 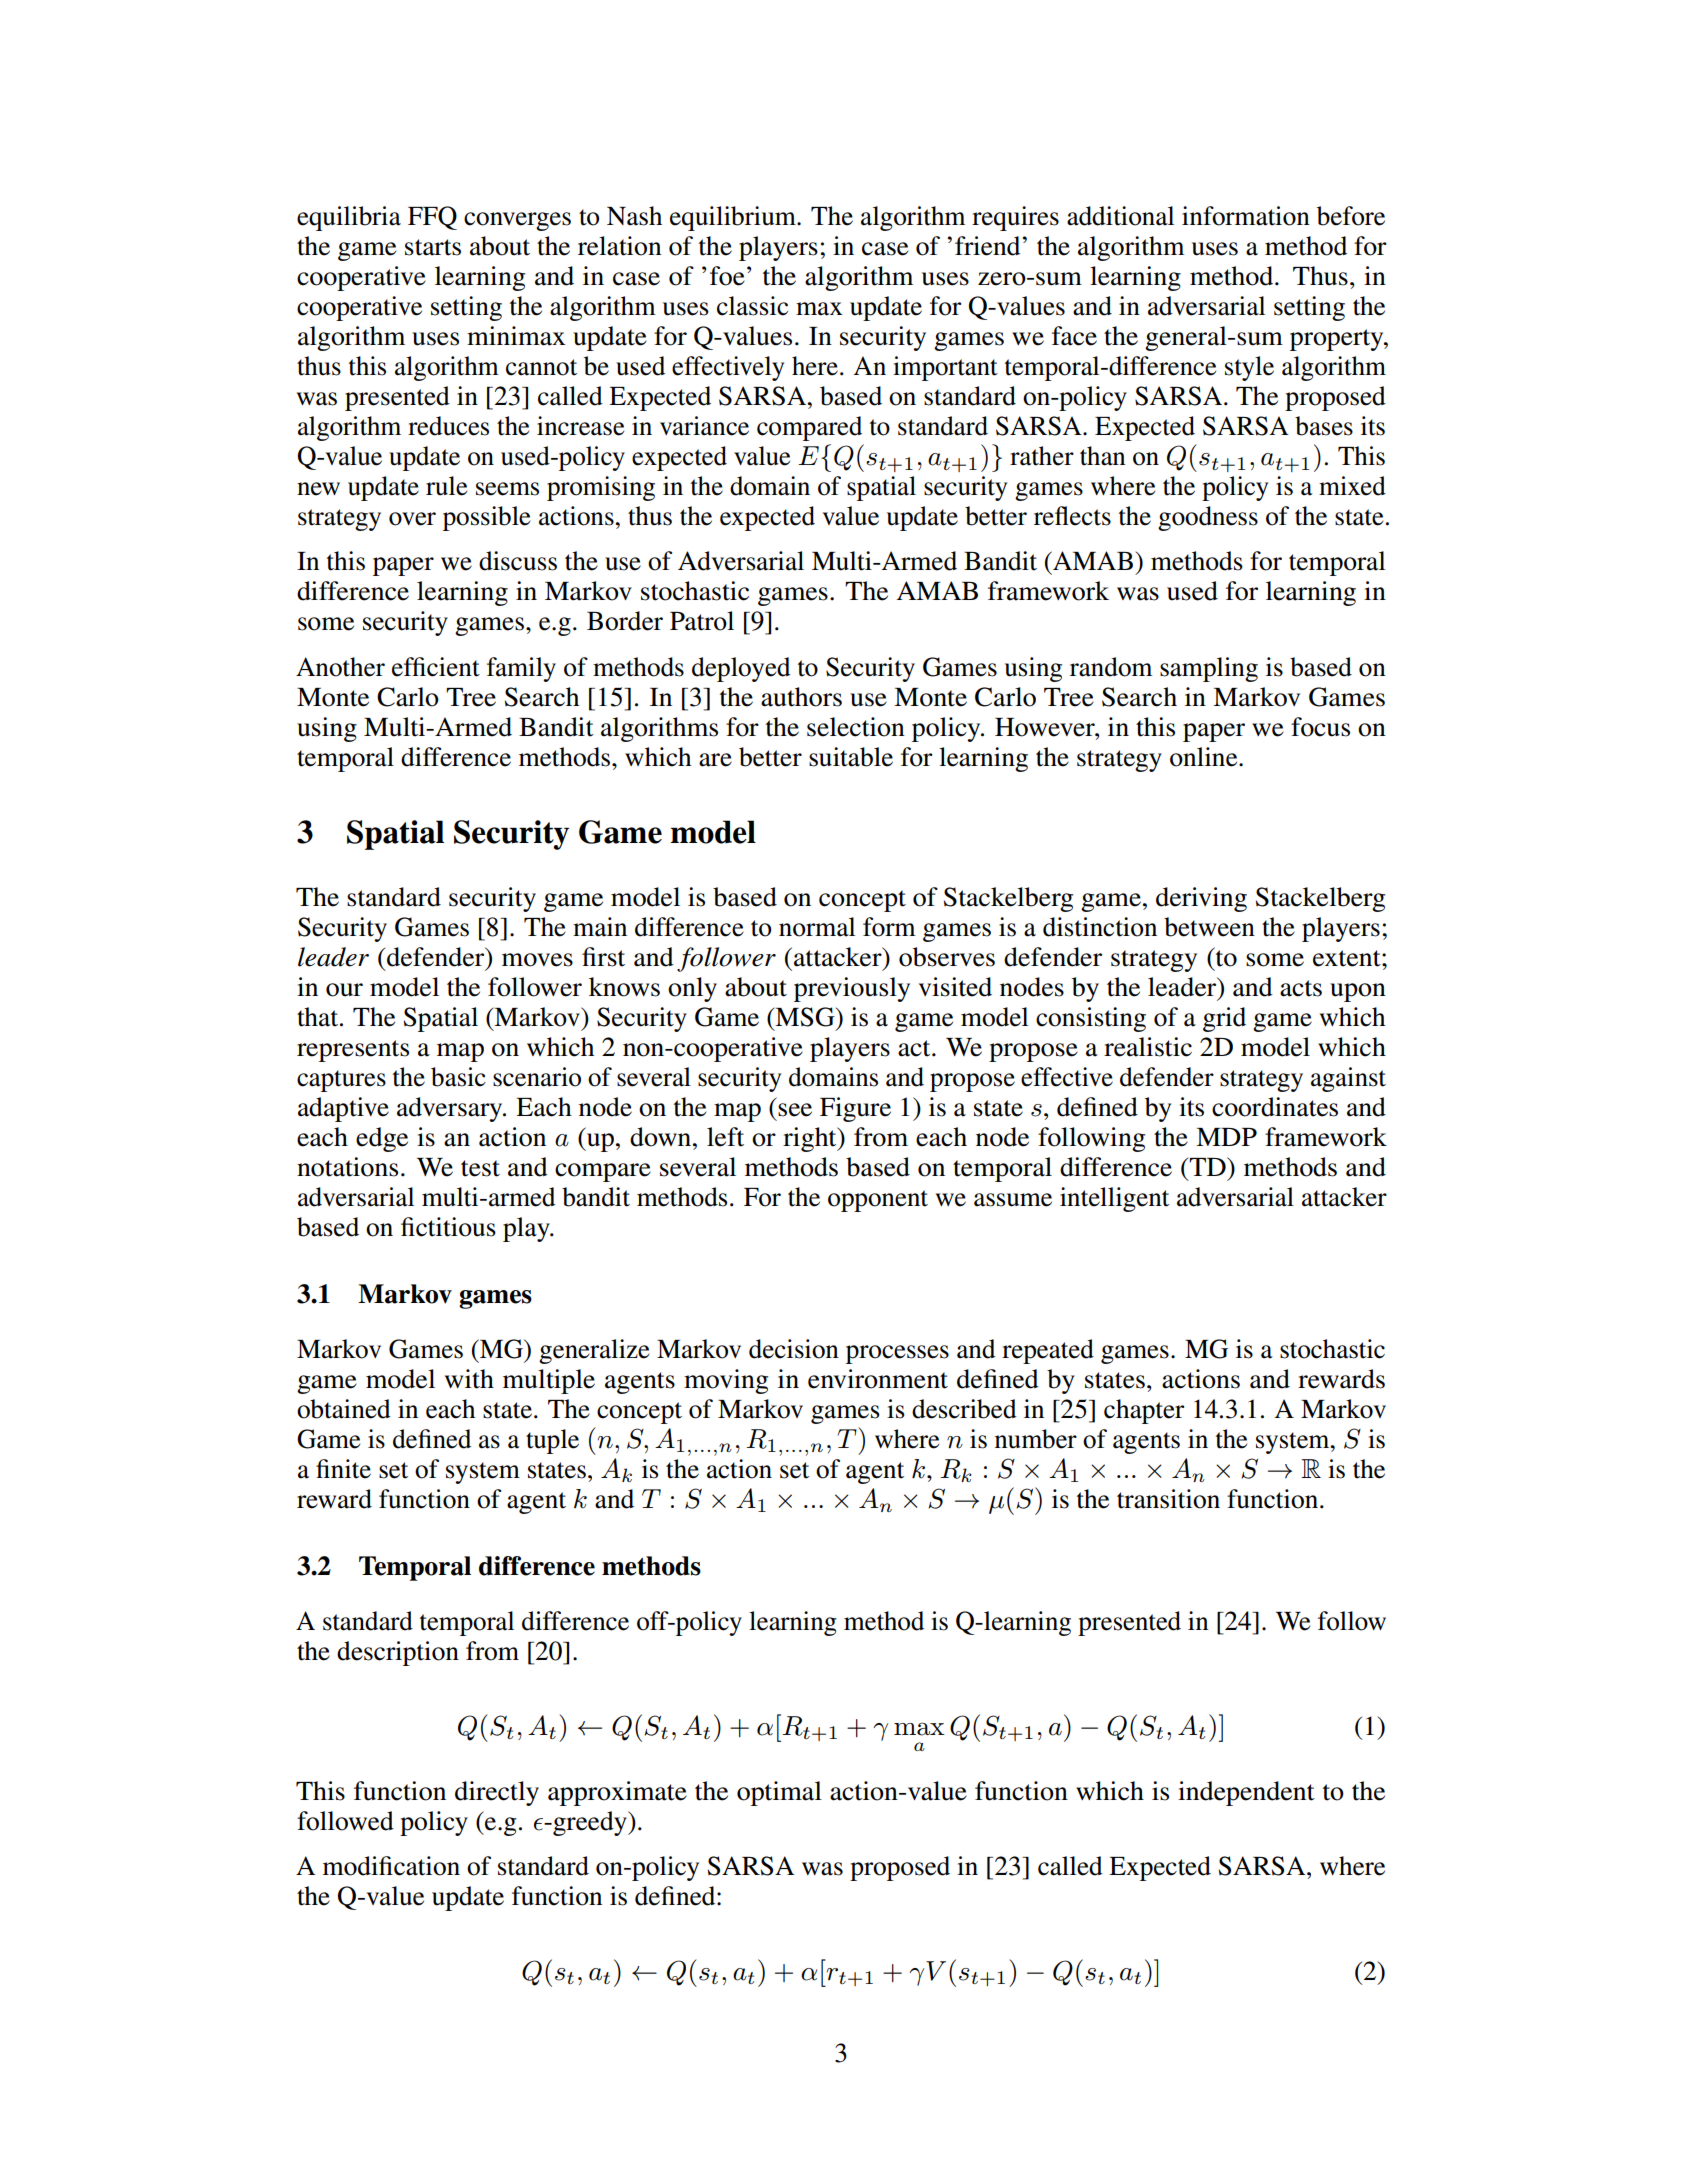 I want to click on suitable, so click(x=851, y=757).
